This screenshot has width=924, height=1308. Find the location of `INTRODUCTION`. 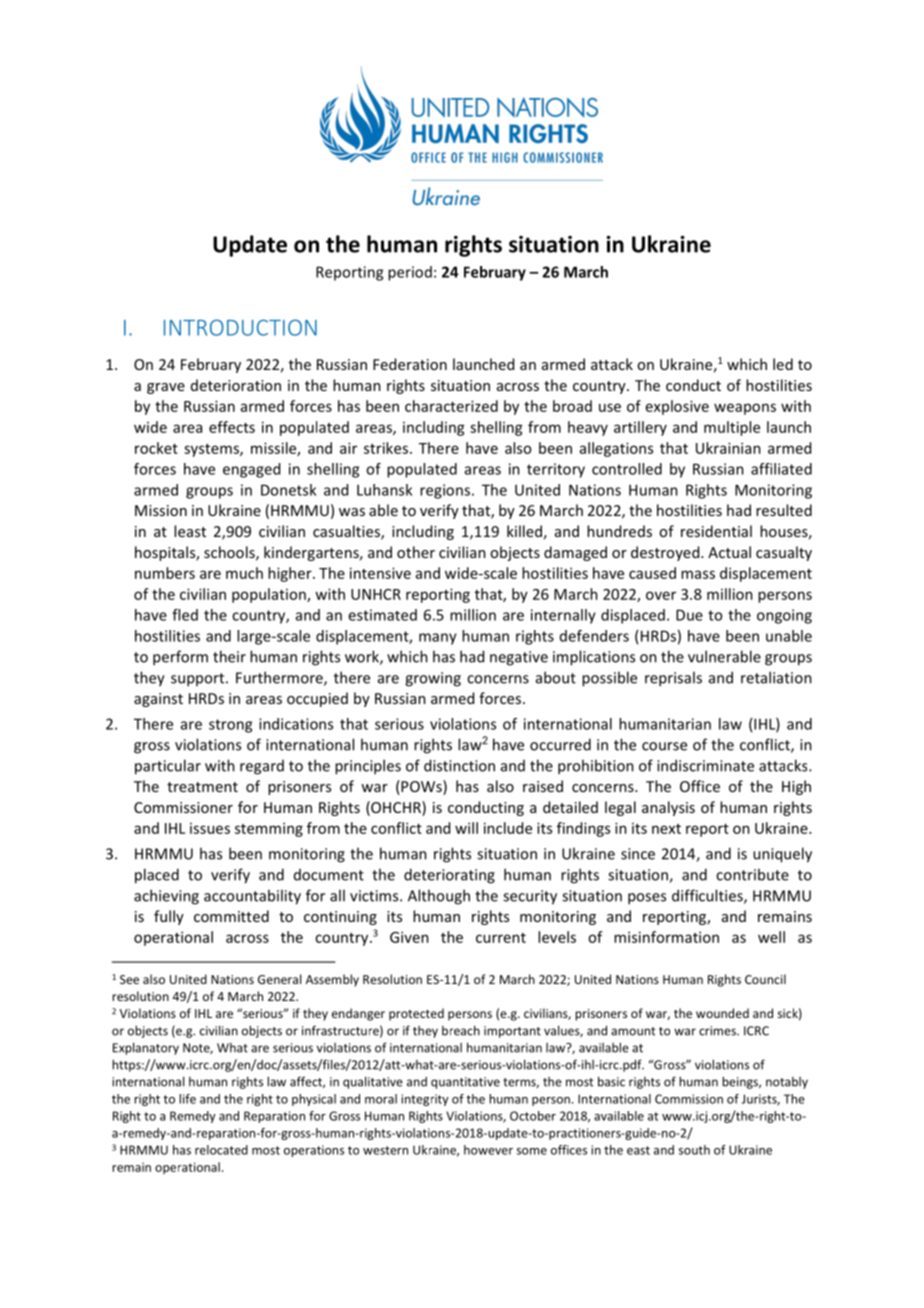

INTRODUCTION is located at coordinates (240, 327).
